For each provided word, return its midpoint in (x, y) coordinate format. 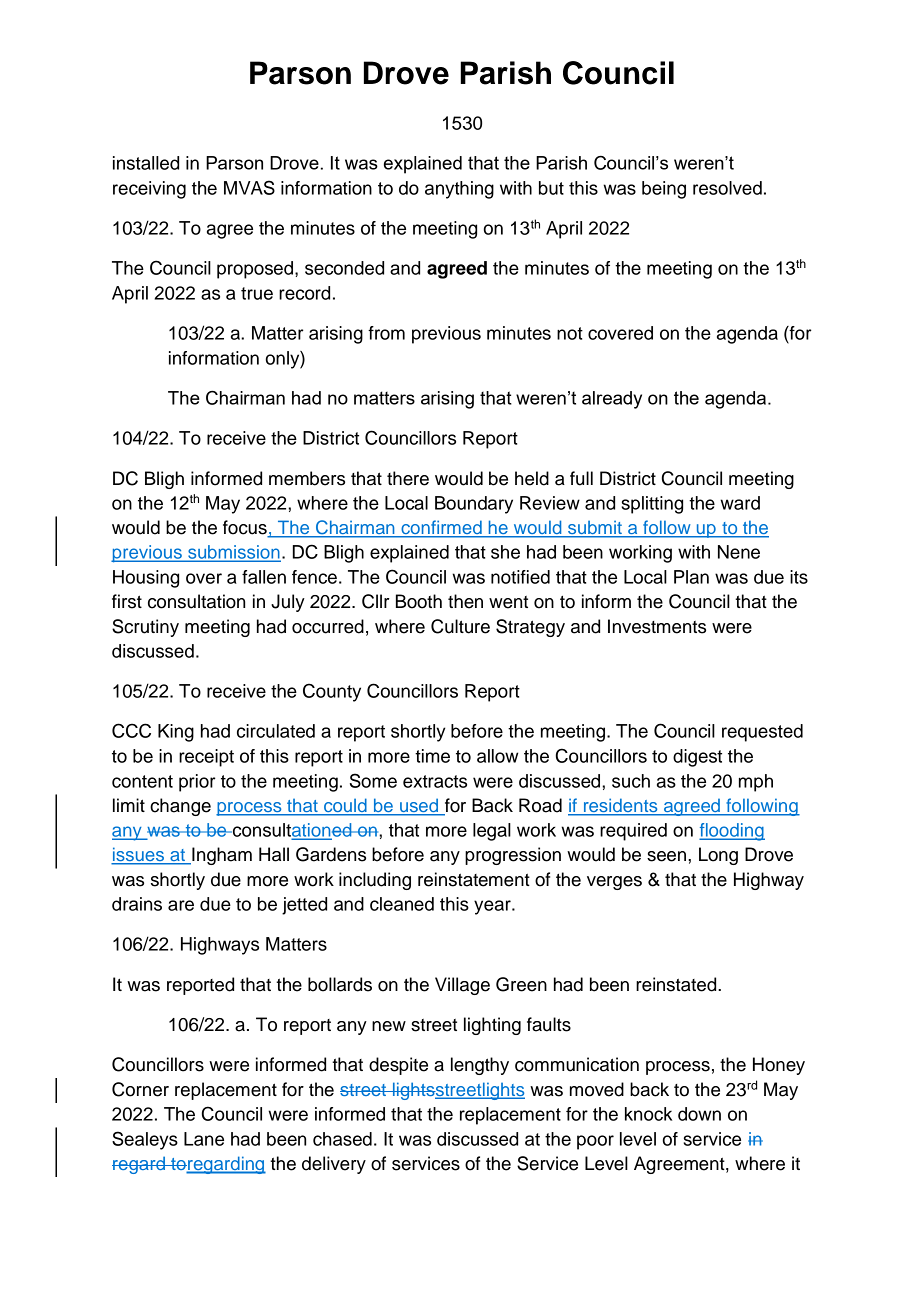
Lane (204, 1139)
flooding (732, 832)
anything (459, 190)
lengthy (480, 1066)
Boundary (474, 505)
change (180, 807)
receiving (149, 190)
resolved (727, 188)
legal (492, 832)
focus (246, 528)
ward (740, 503)
